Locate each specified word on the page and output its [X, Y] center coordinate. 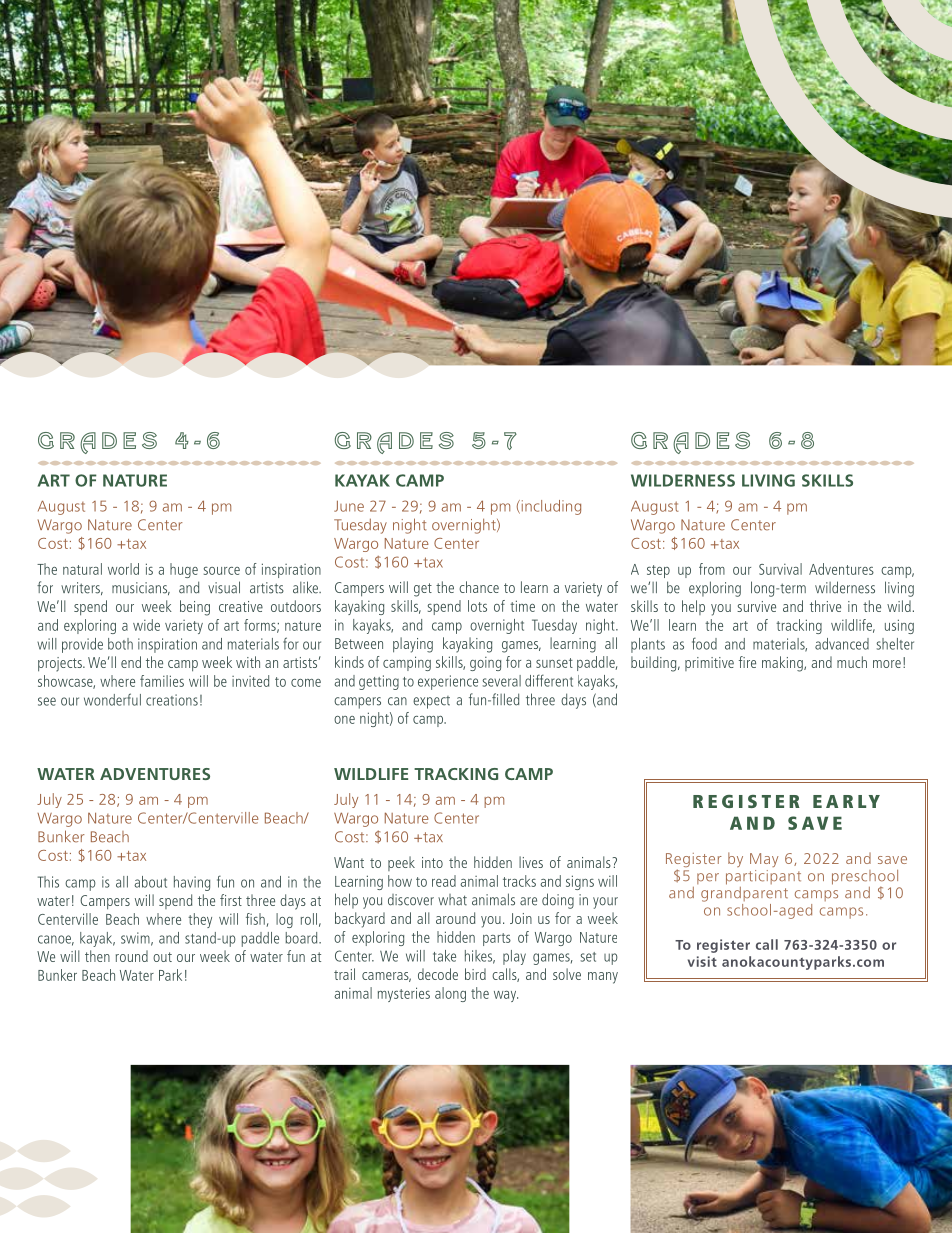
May [764, 860]
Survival [780, 569]
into [432, 862]
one [344, 720]
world [123, 569]
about [150, 882]
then [97, 956]
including [550, 507]
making [783, 664]
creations [172, 700]
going [485, 664]
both [120, 644]
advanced [842, 644]
